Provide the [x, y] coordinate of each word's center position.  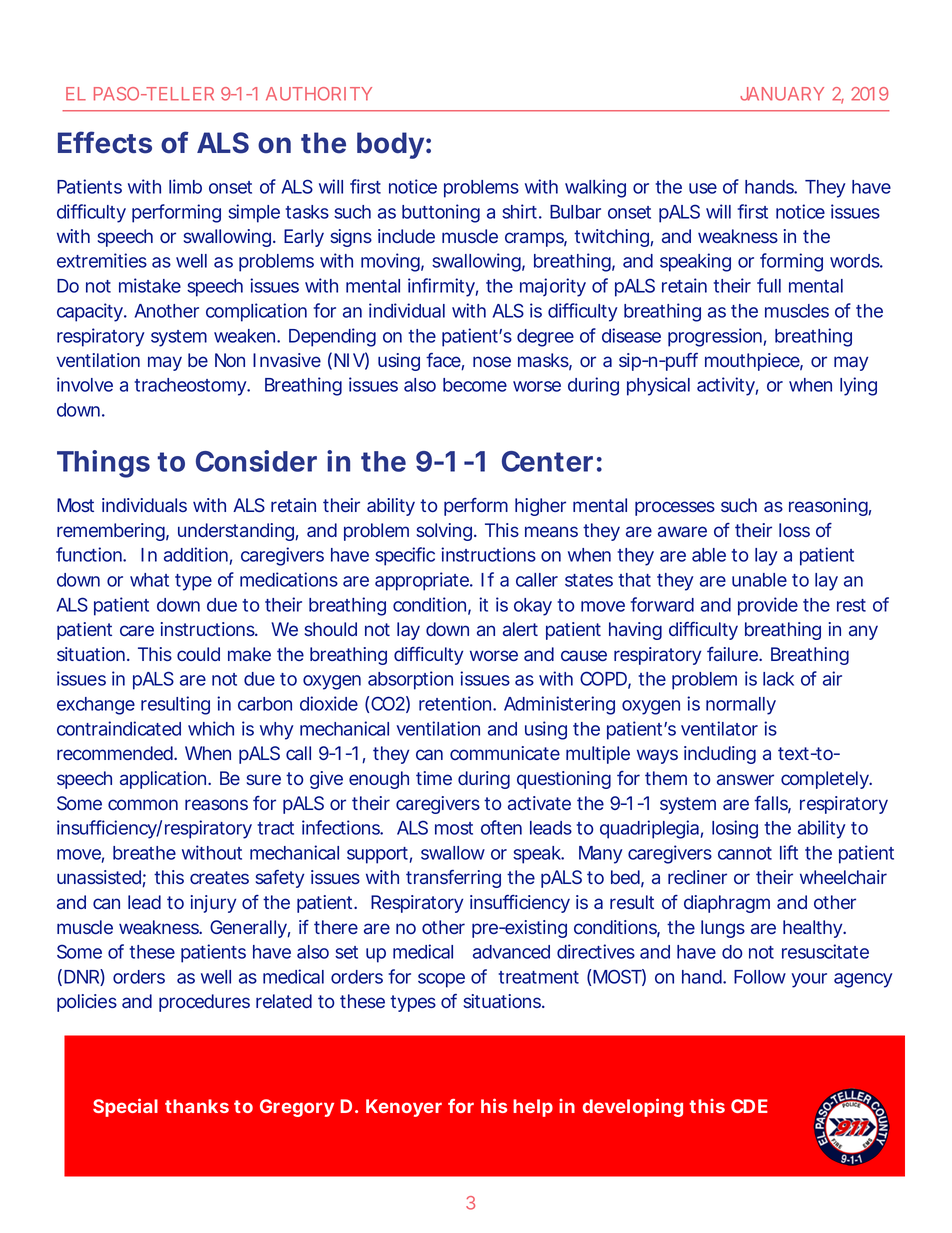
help [533, 1108]
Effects [105, 142]
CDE [749, 1106]
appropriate [423, 581]
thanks [197, 1106]
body [390, 145]
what [149, 580]
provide [768, 606]
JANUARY [782, 94]
